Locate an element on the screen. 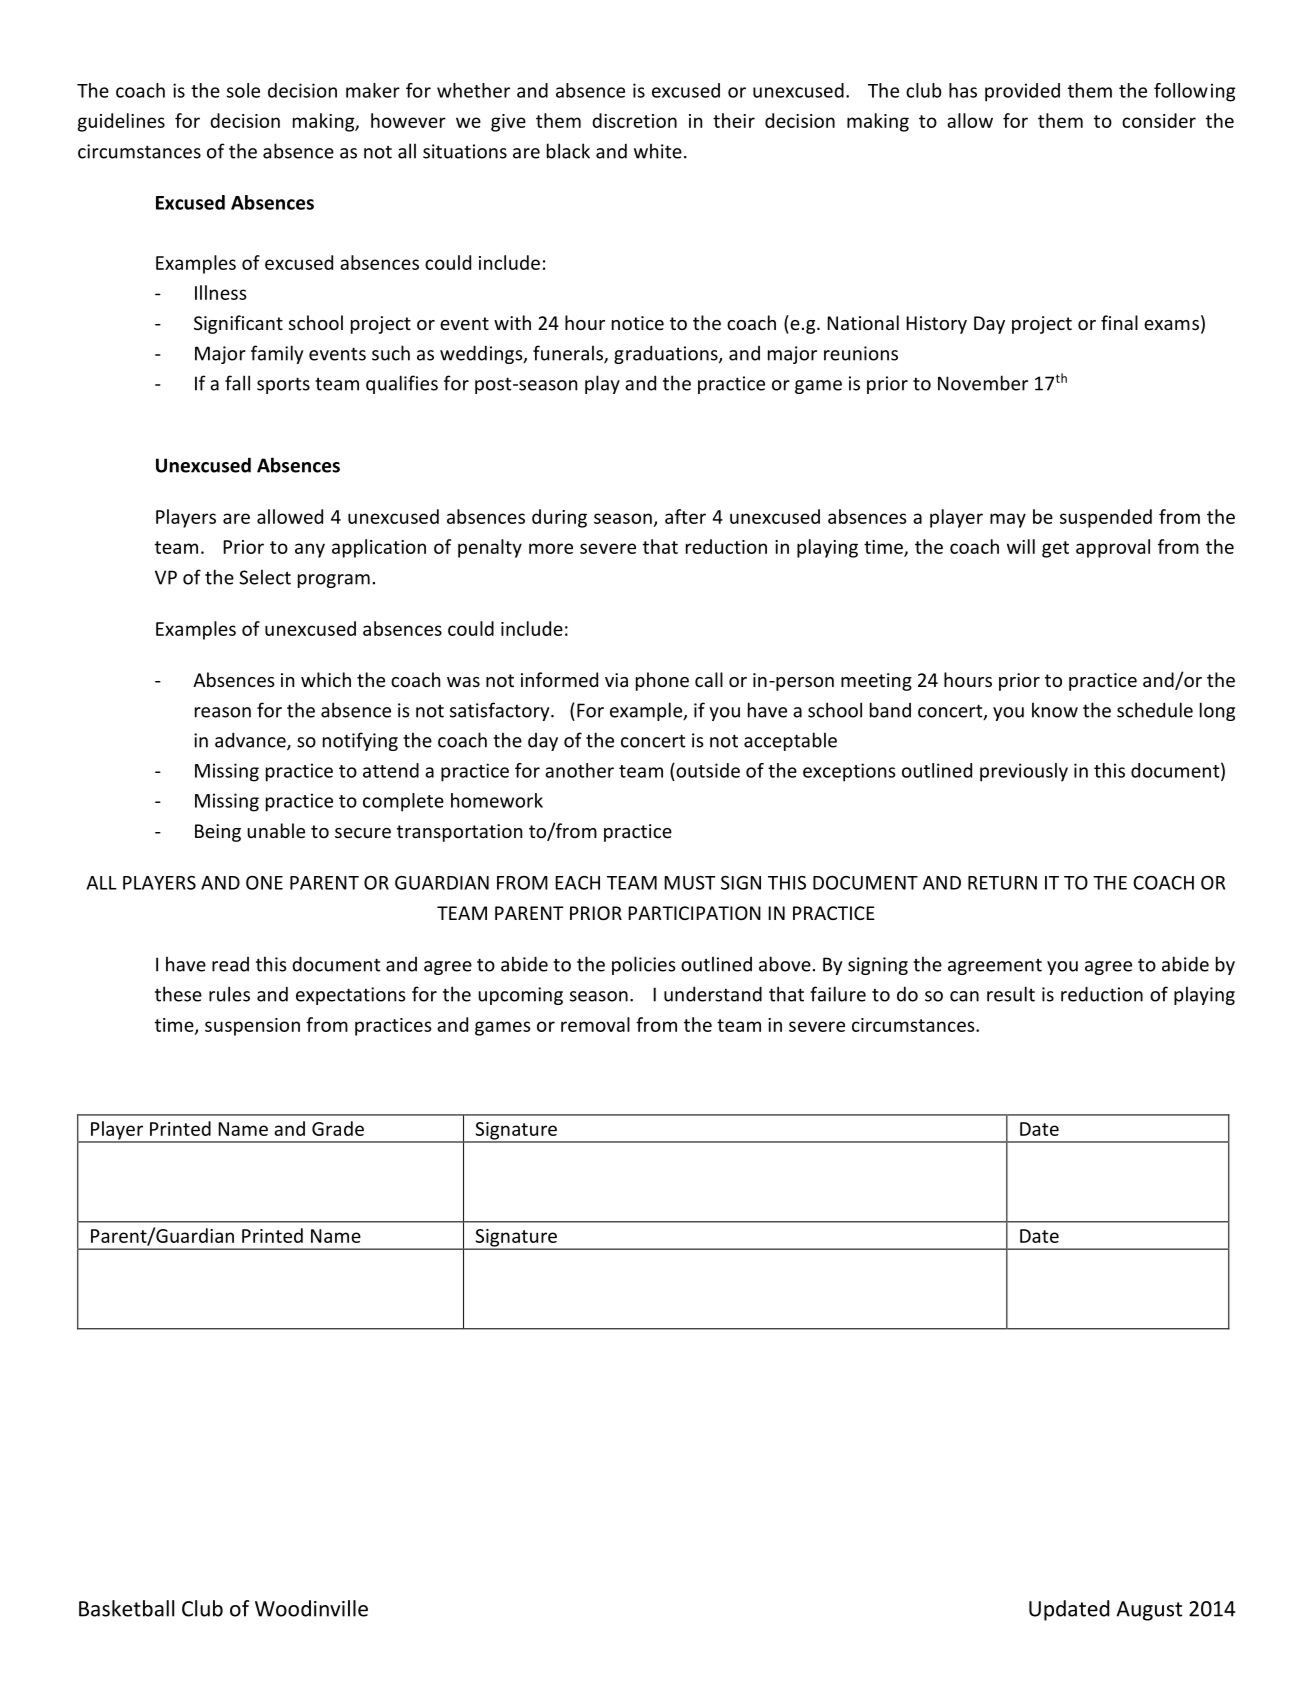 The image size is (1313, 1700). after is located at coordinates (685, 516).
